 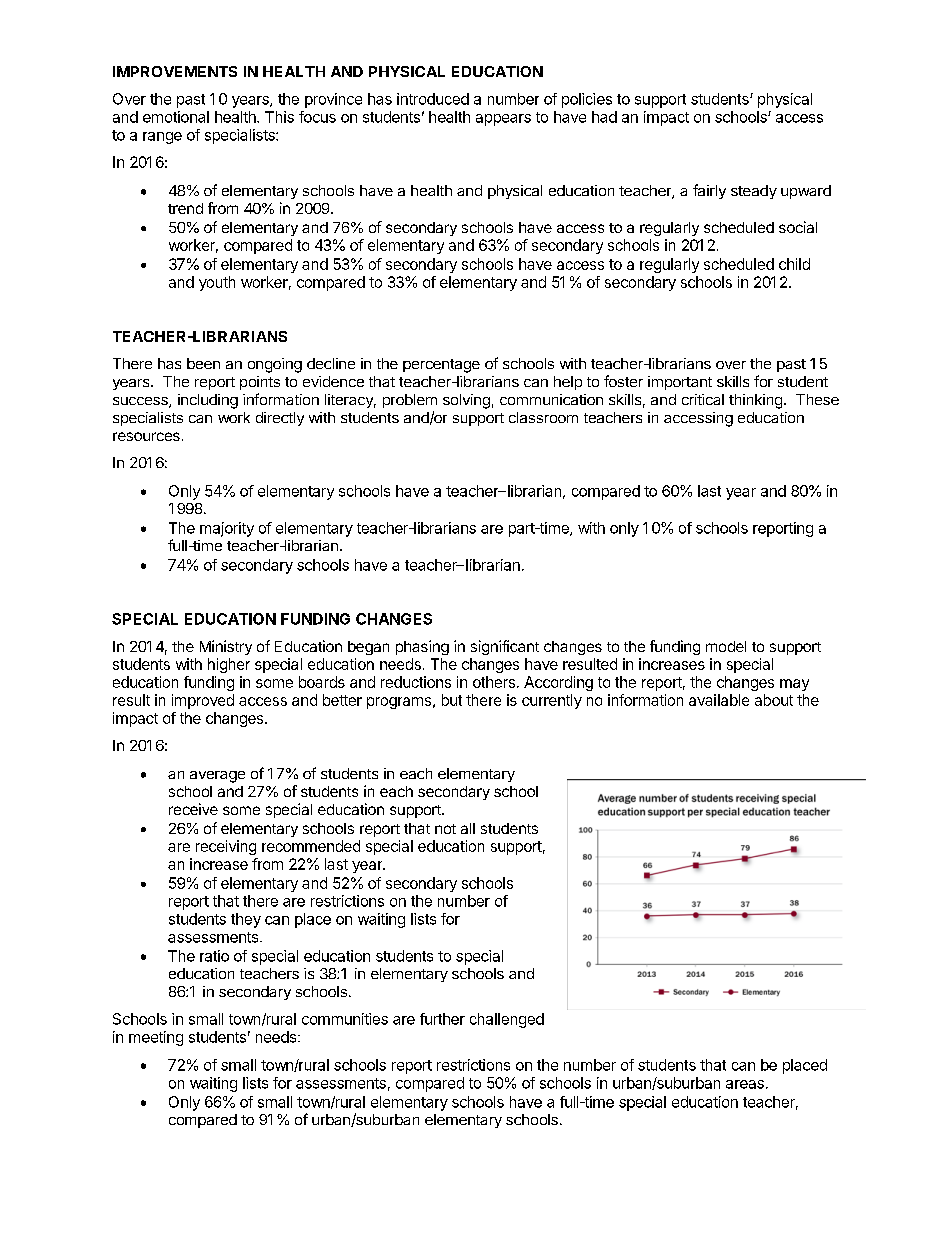 What do you see at coordinates (466, 401) in the image?
I see `solving` at bounding box center [466, 401].
